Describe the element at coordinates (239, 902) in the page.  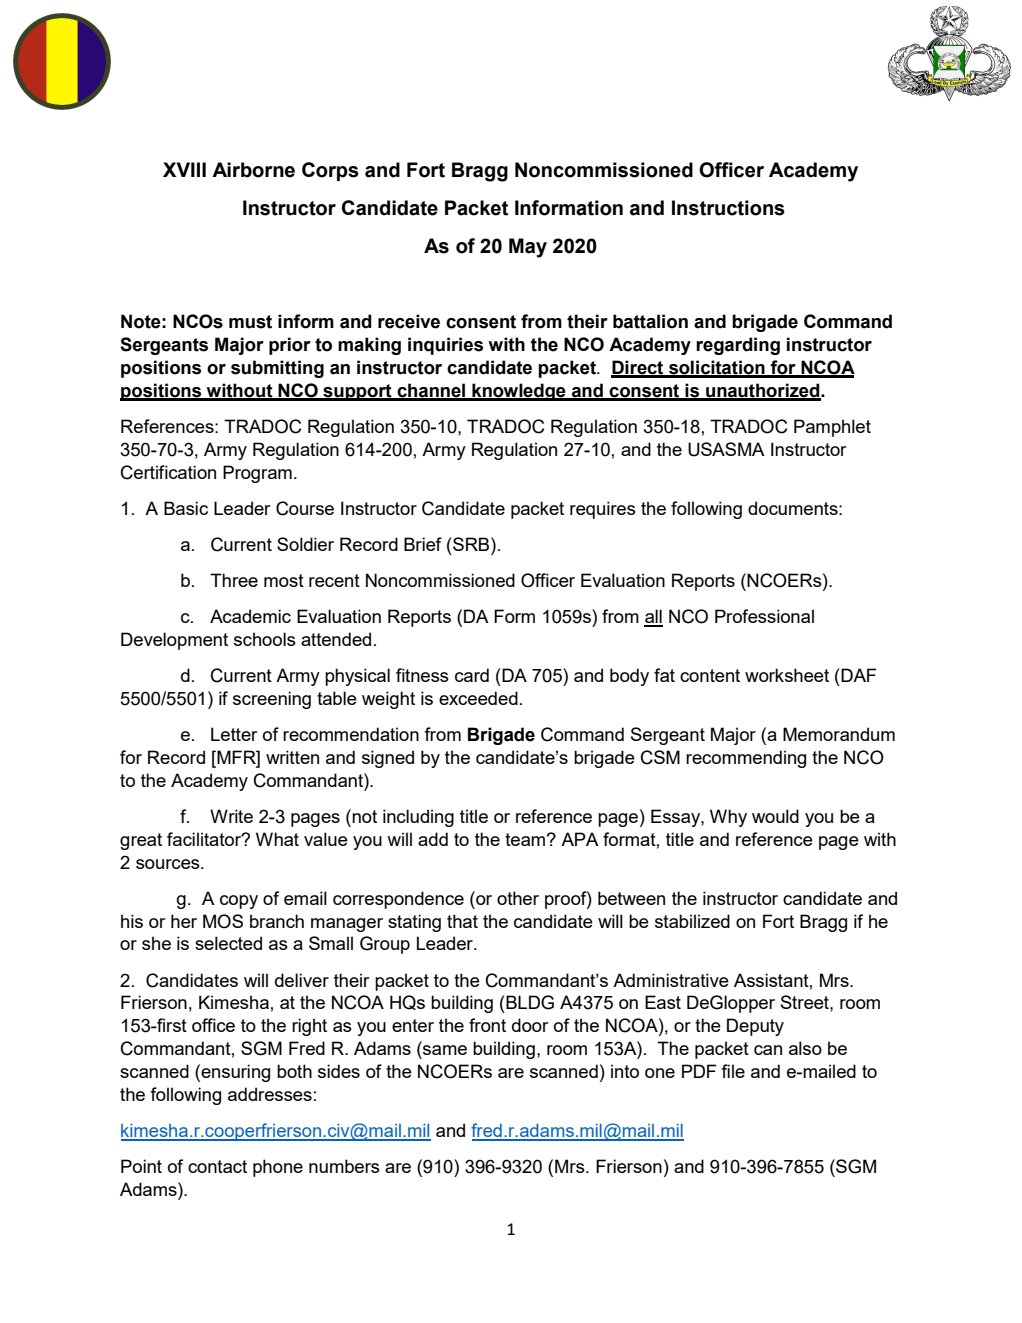
I see `copy` at that location.
